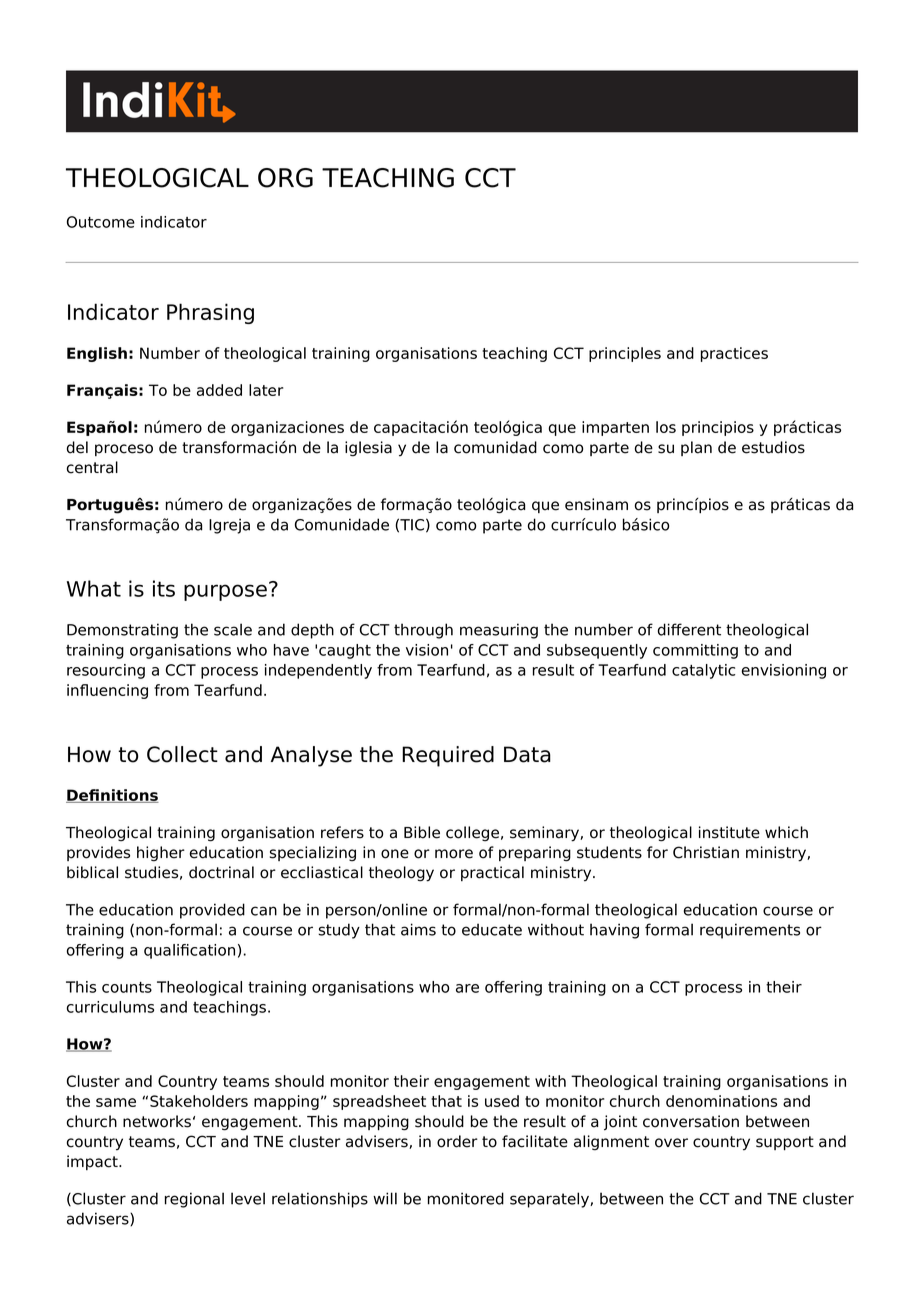 The height and width of the screenshot is (1308, 924). What do you see at coordinates (101, 222) in the screenshot?
I see `Outcome` at bounding box center [101, 222].
